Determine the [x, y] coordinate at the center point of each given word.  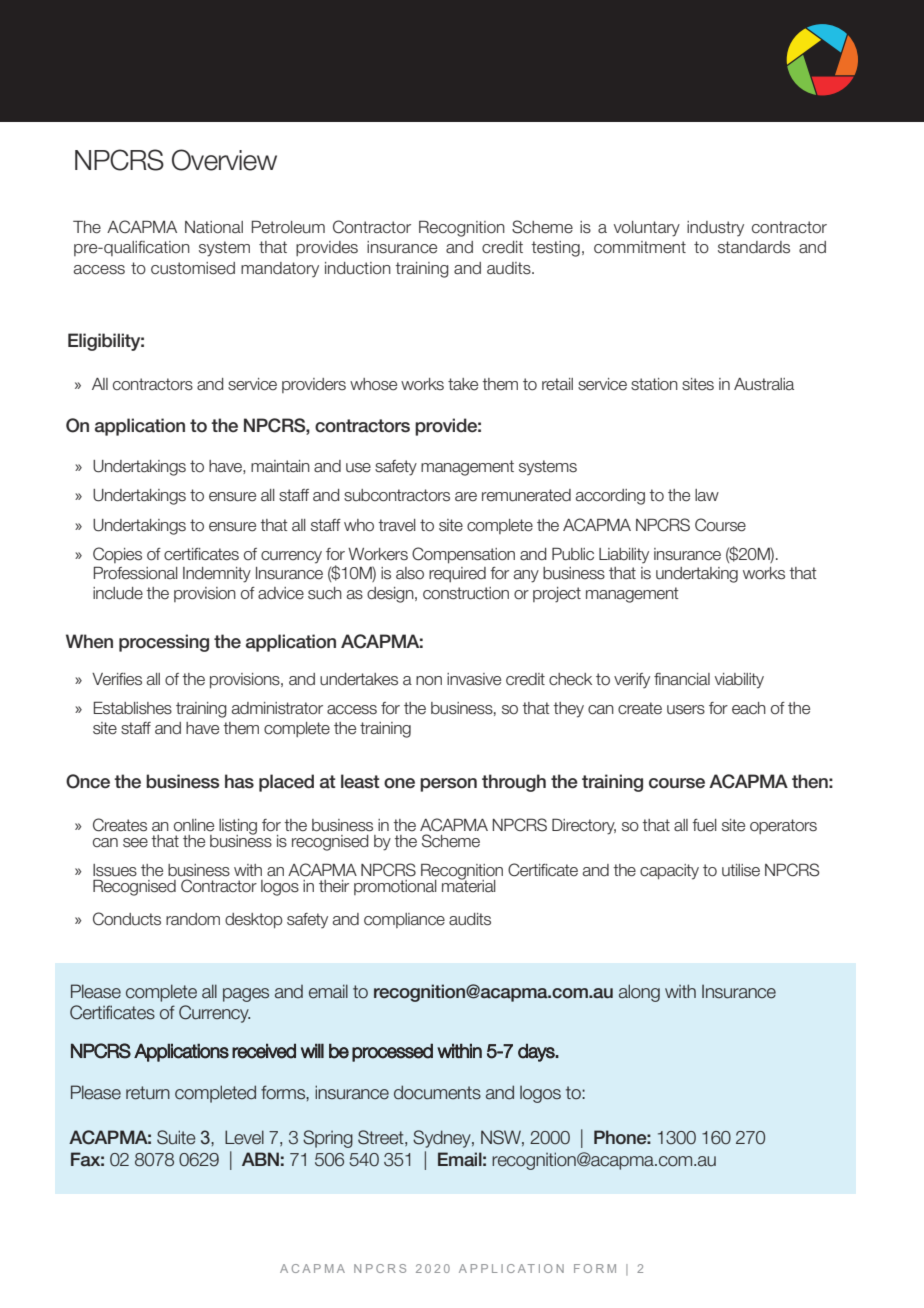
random [193, 919]
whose [373, 384]
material [469, 885]
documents [437, 1092]
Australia [764, 384]
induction [358, 268]
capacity [669, 872]
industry [715, 229]
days [537, 1052]
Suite [176, 1137]
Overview [224, 160]
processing [164, 643]
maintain [280, 466]
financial [682, 679]
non [429, 680]
